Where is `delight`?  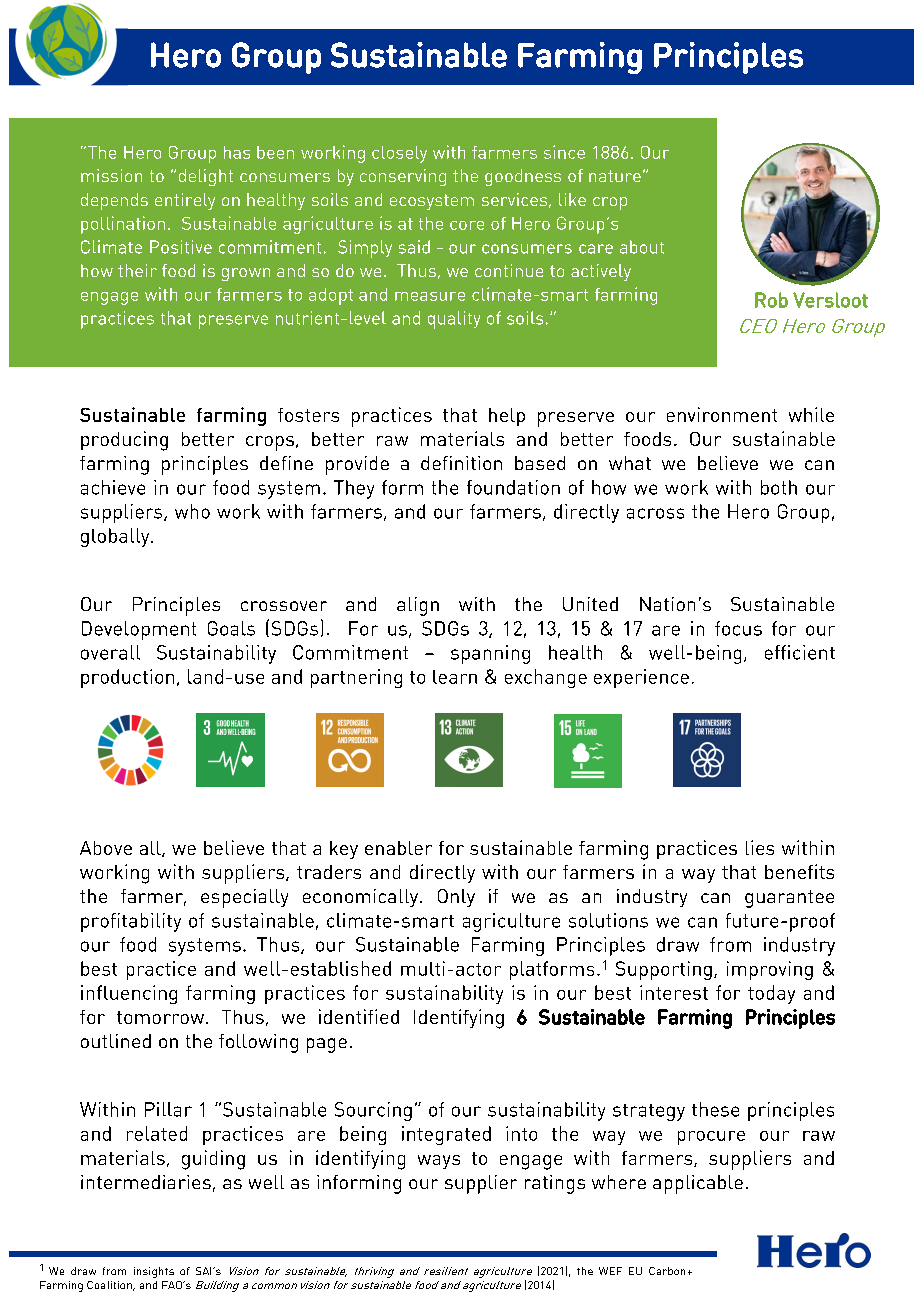
delight is located at coordinates (206, 177).
